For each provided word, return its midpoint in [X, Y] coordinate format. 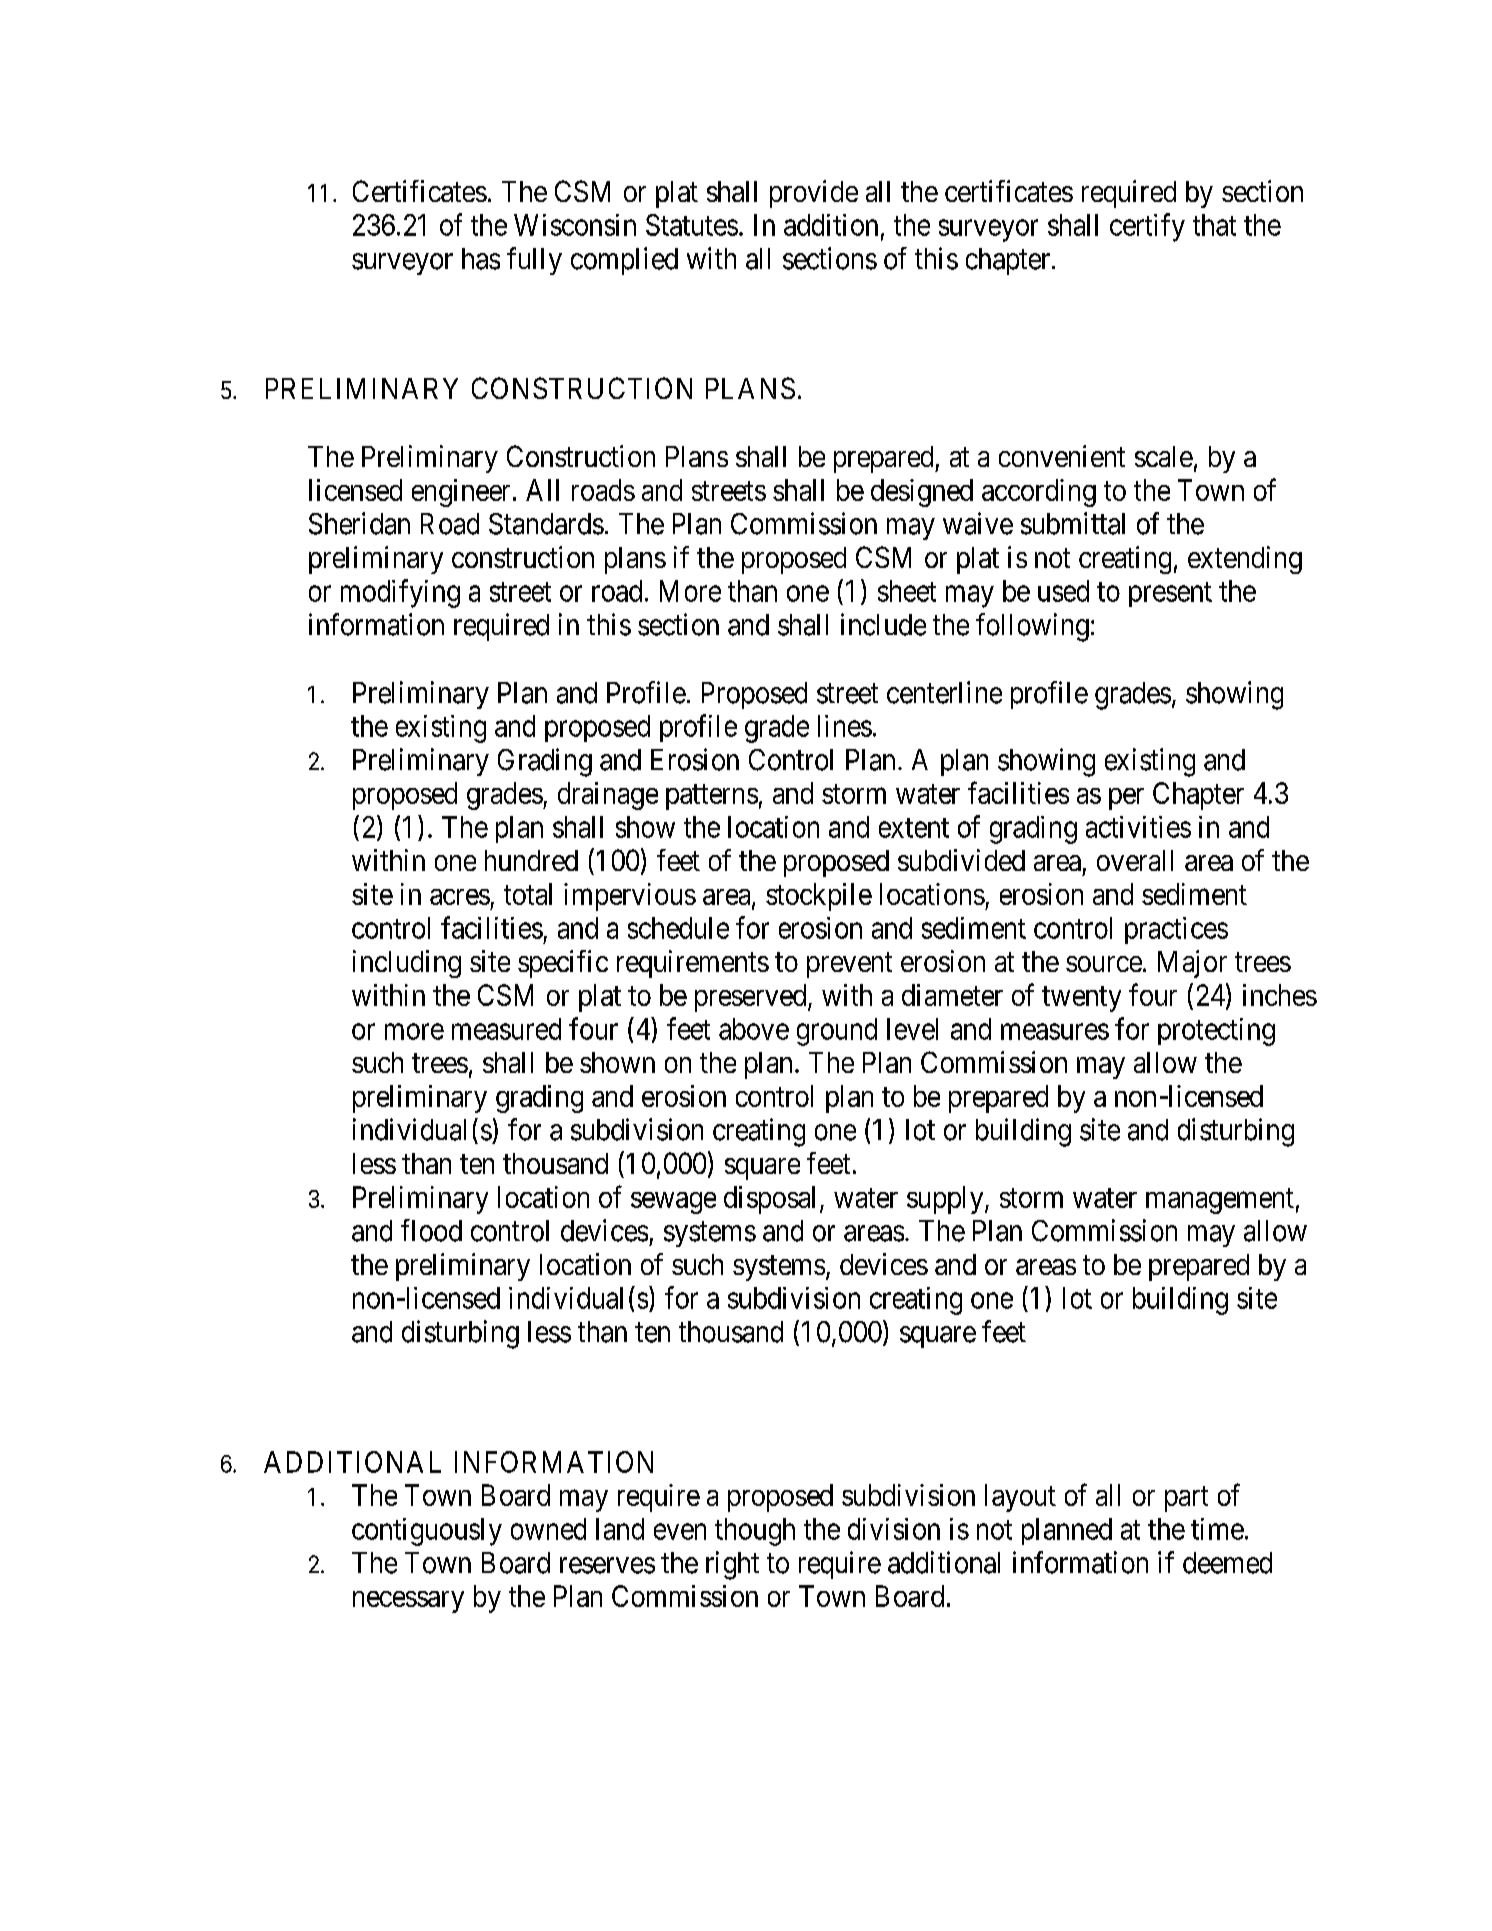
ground [837, 1032]
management [1220, 1201]
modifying [400, 593]
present [1170, 594]
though [755, 1532]
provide [814, 194]
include [883, 624]
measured [506, 1029]
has [481, 259]
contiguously [427, 1532]
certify [1147, 227]
